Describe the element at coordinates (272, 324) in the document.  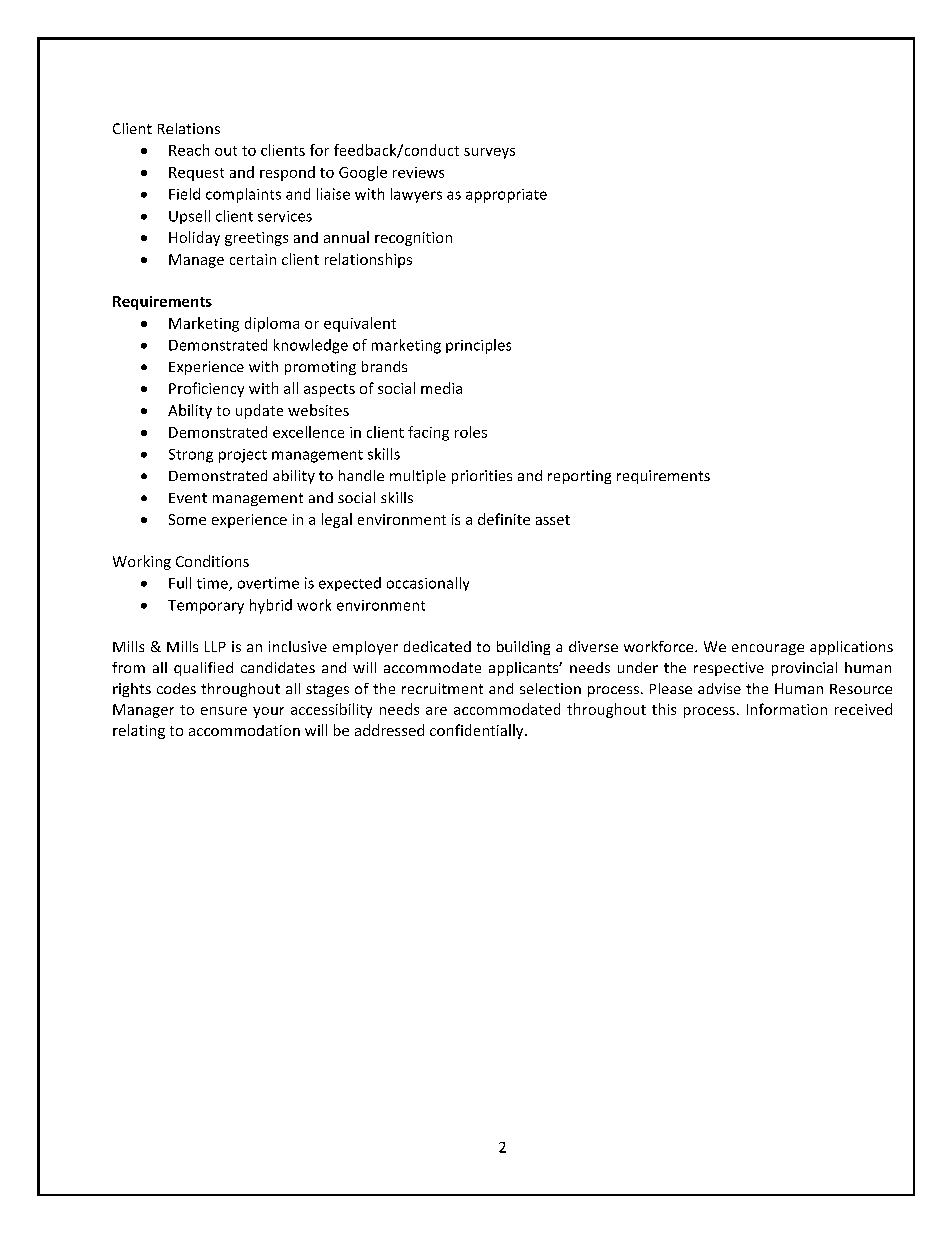
I see `diploma` at that location.
